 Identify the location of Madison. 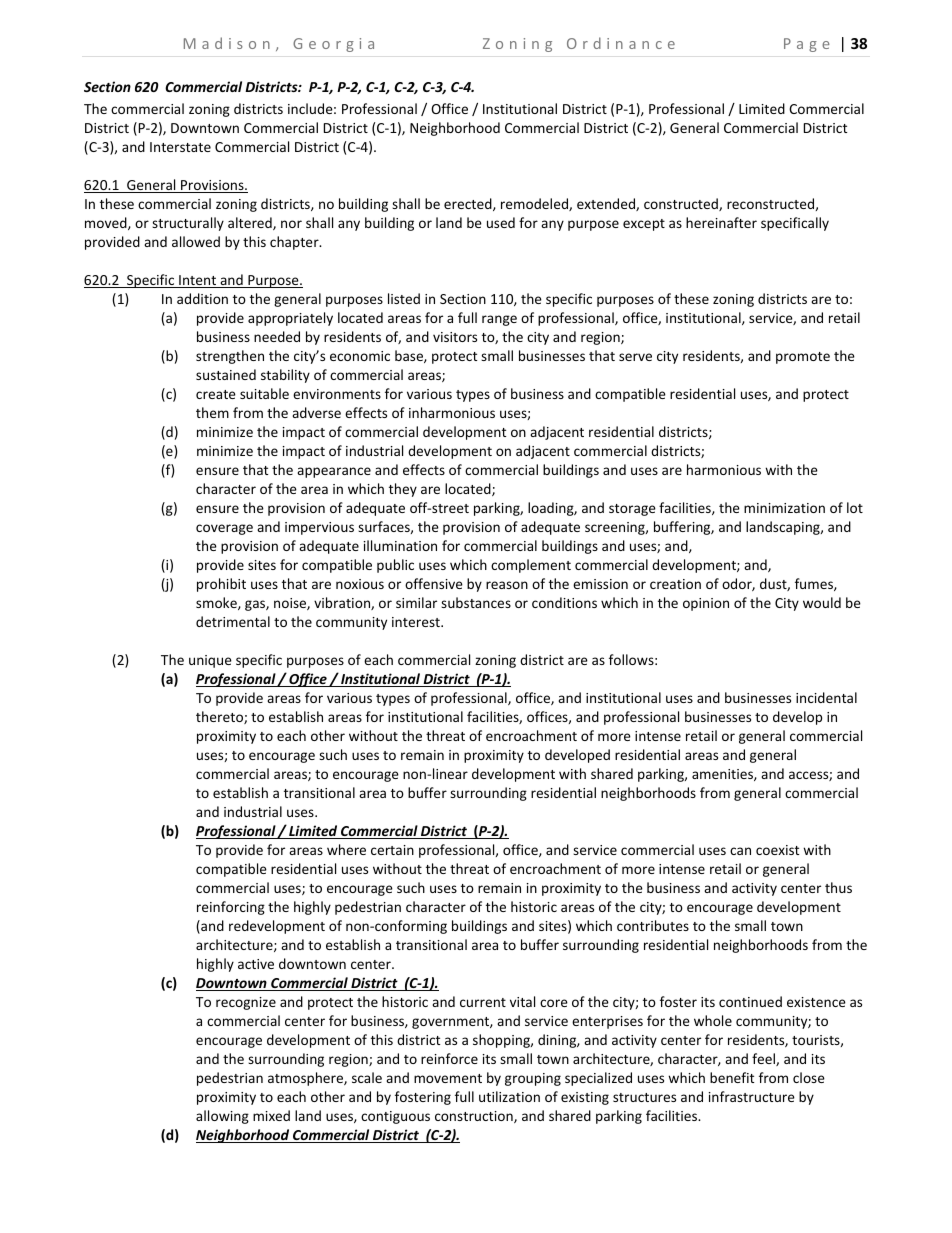
(227, 43).
